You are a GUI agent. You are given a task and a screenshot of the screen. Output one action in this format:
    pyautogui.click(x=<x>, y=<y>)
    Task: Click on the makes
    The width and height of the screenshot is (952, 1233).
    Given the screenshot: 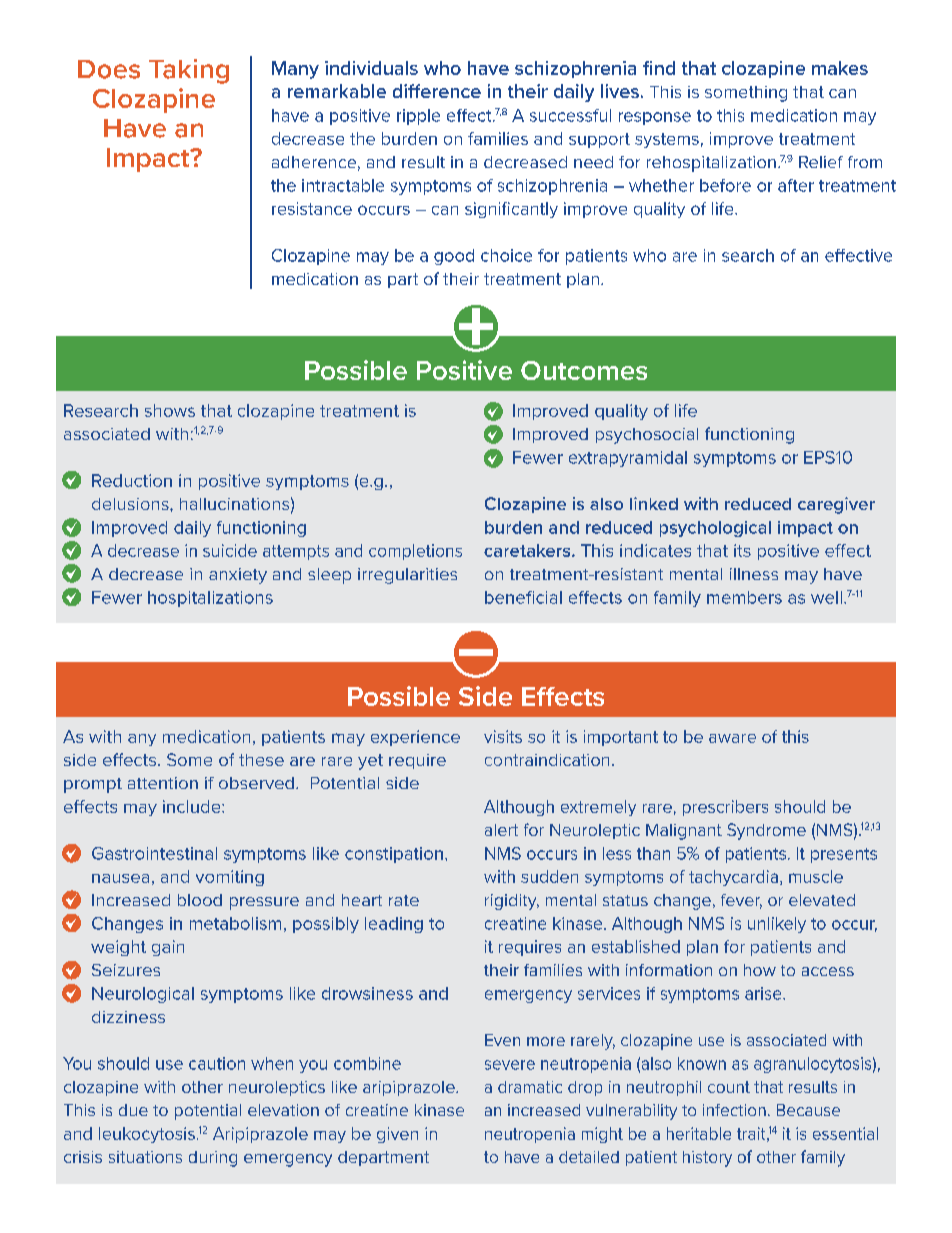 What is the action you would take?
    pyautogui.click(x=840, y=68)
